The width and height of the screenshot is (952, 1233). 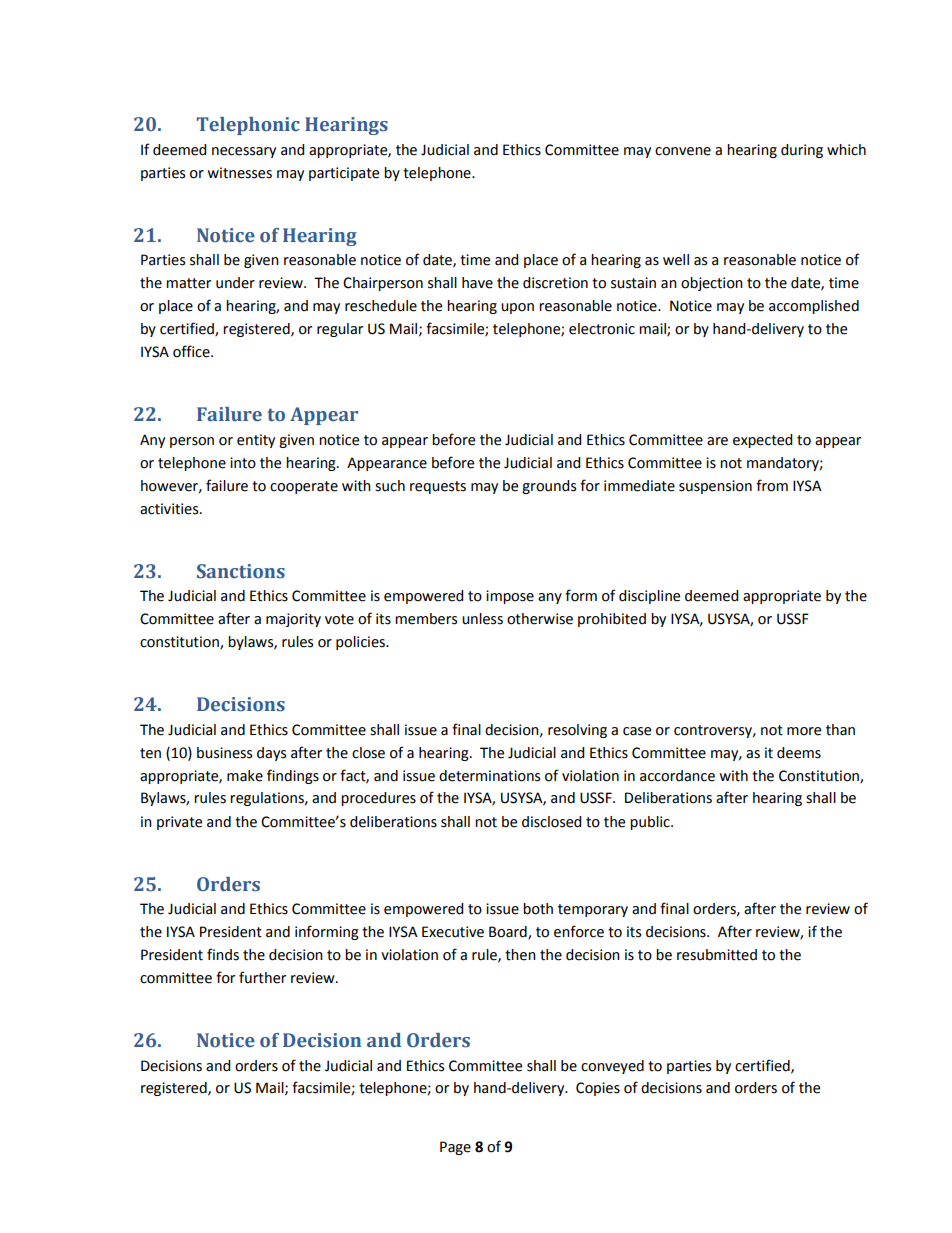 What do you see at coordinates (802, 151) in the screenshot?
I see `during` at bounding box center [802, 151].
